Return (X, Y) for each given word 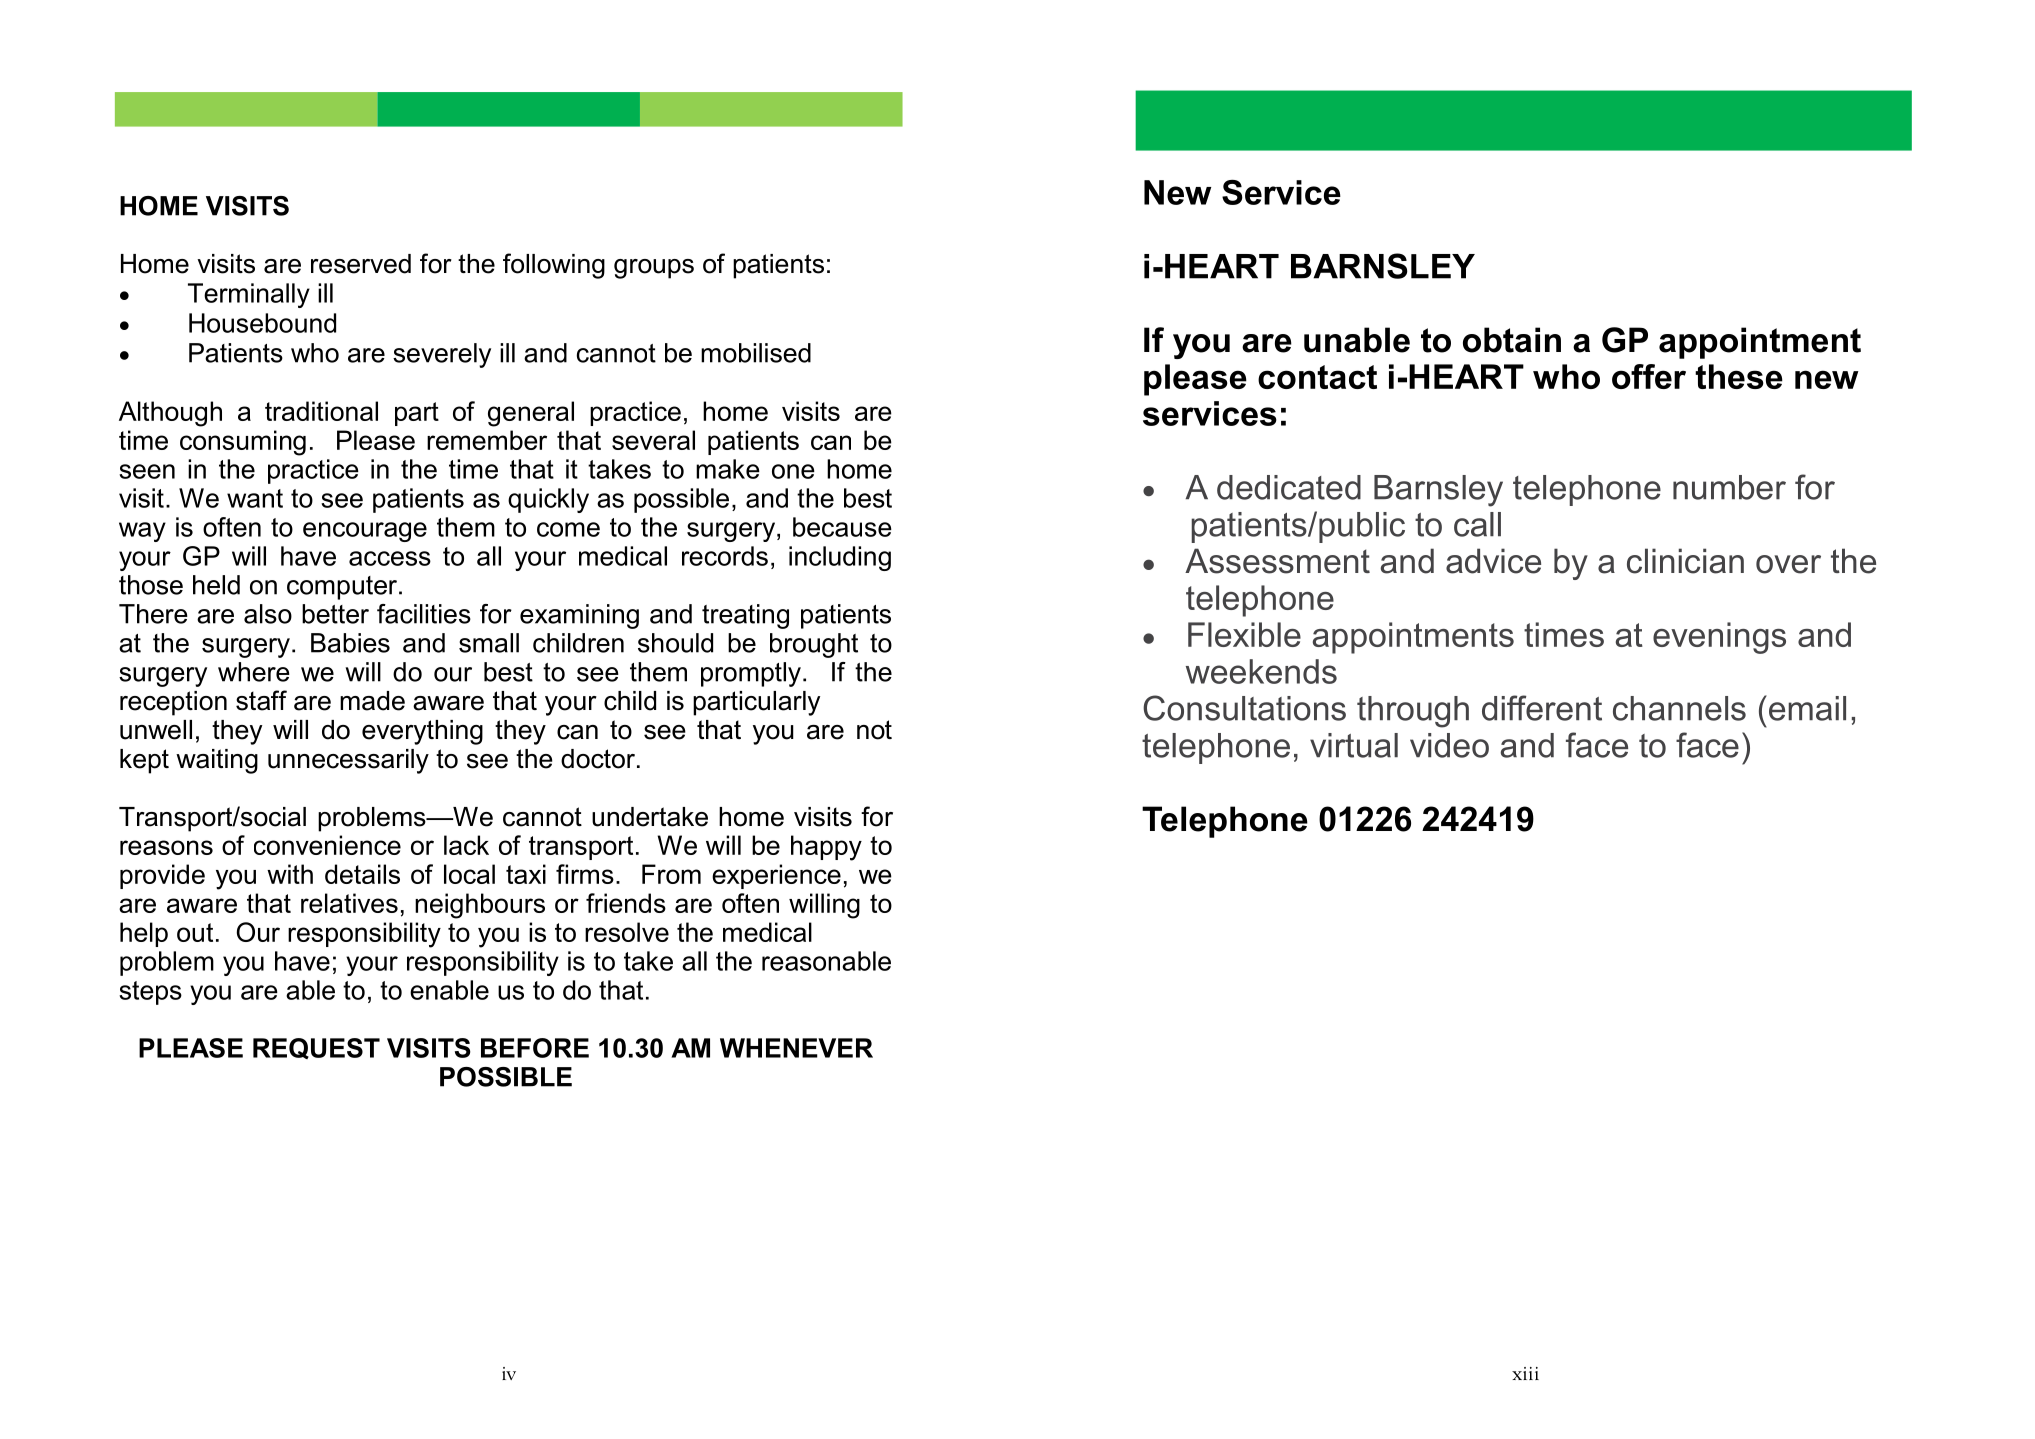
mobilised (756, 353)
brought (814, 645)
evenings (1719, 638)
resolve (627, 932)
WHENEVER (796, 1048)
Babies (350, 643)
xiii (1525, 1373)
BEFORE (535, 1048)
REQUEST (316, 1048)
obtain (1512, 340)
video (1449, 745)
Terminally (249, 295)
